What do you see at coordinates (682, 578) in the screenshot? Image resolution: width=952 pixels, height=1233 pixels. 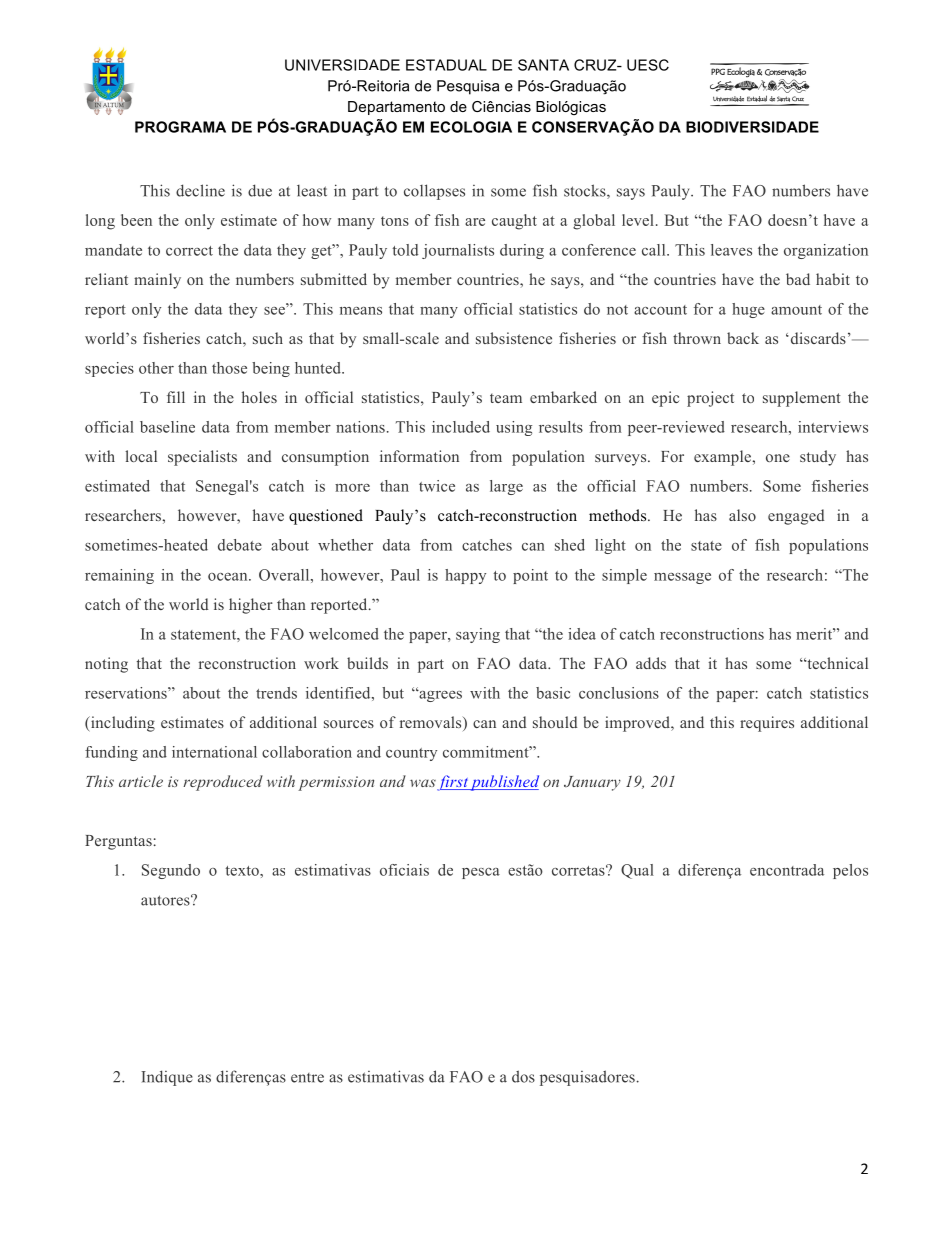 I see `message` at bounding box center [682, 578].
